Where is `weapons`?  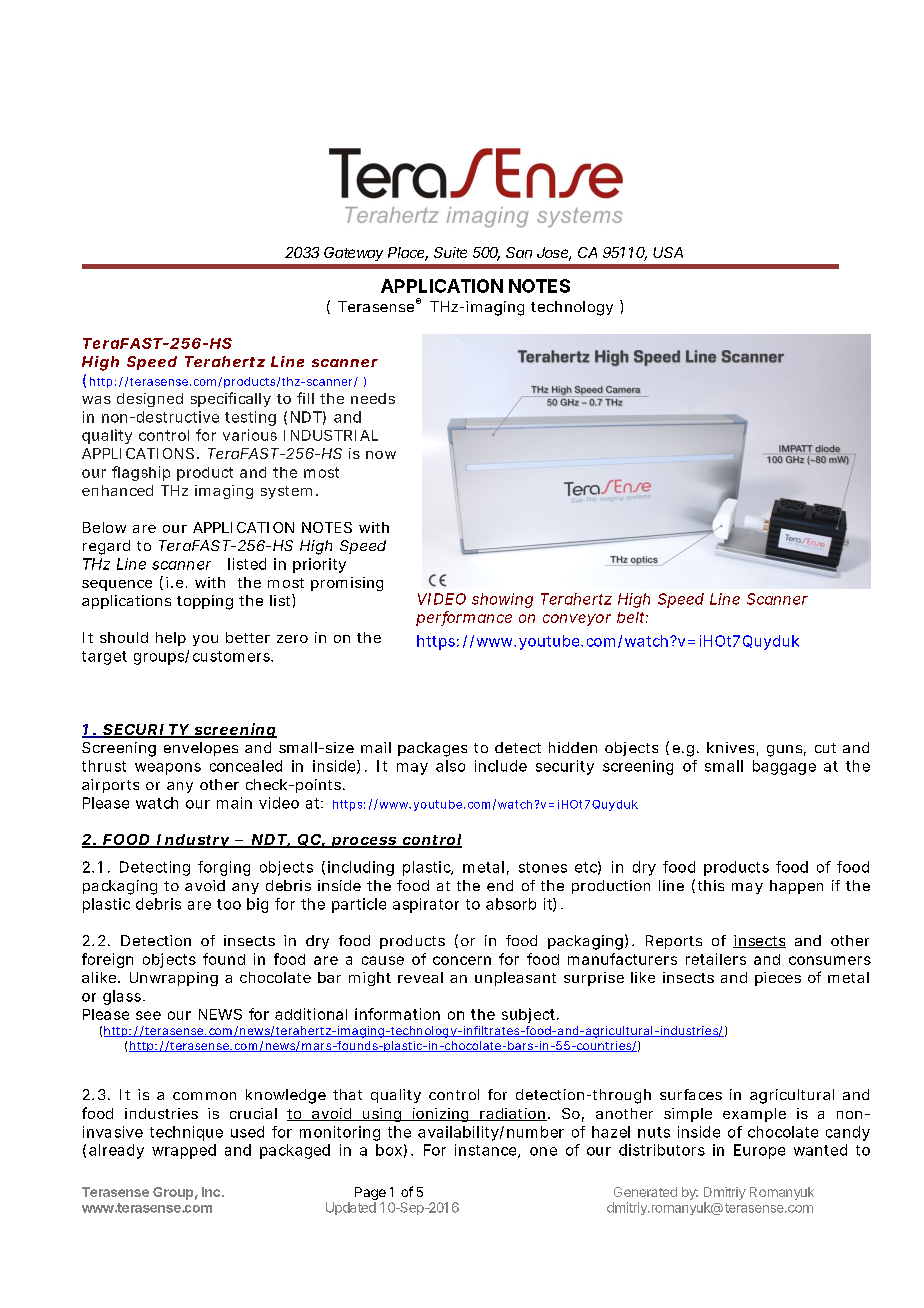 weapons is located at coordinates (168, 769).
